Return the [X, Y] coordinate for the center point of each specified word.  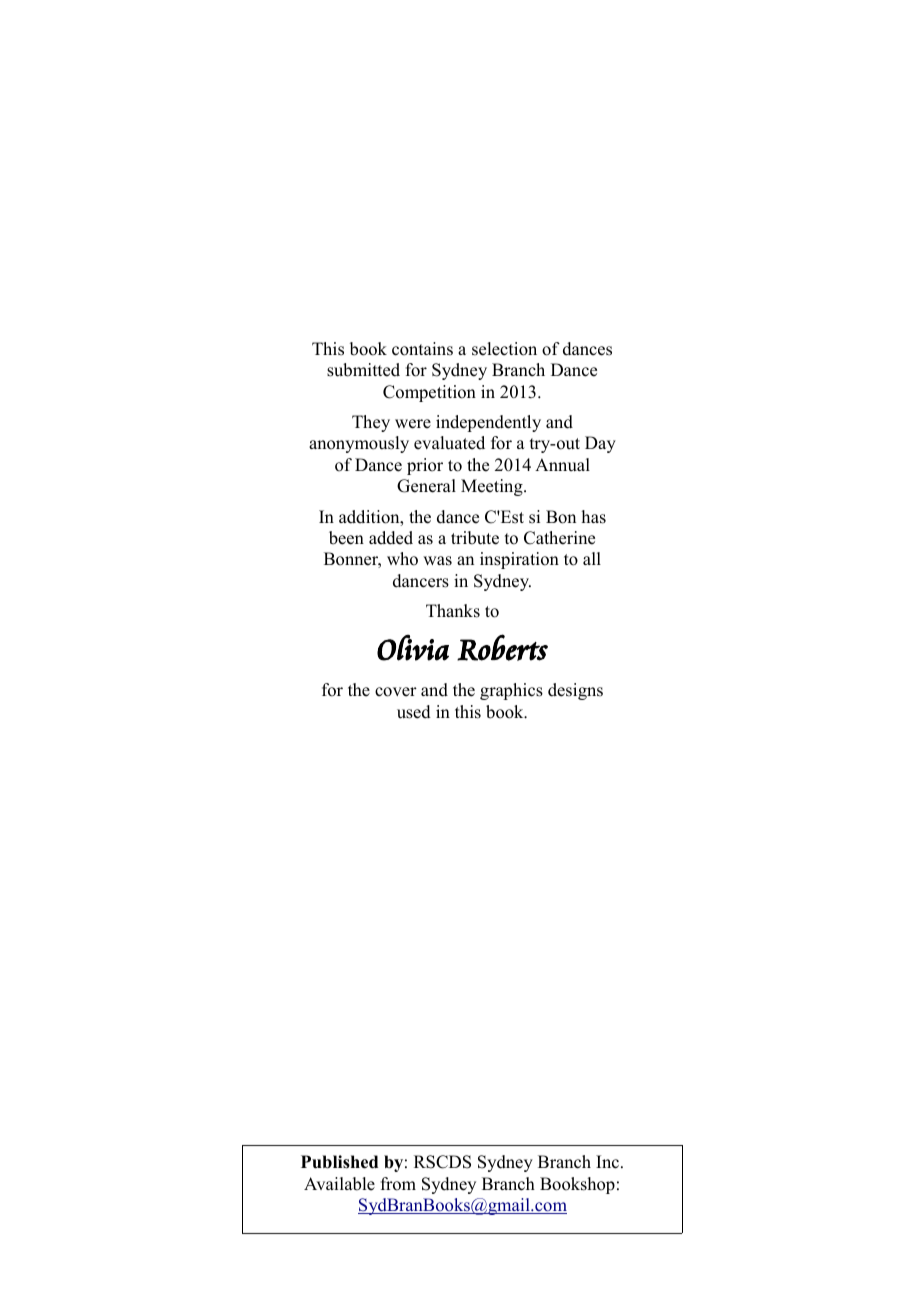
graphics [511, 691]
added [391, 538]
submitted [363, 370]
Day [600, 444]
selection [504, 349]
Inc [609, 1162]
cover [396, 692]
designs [575, 691]
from [398, 1184]
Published [339, 1162]
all [592, 558]
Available [339, 1184]
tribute [475, 538]
